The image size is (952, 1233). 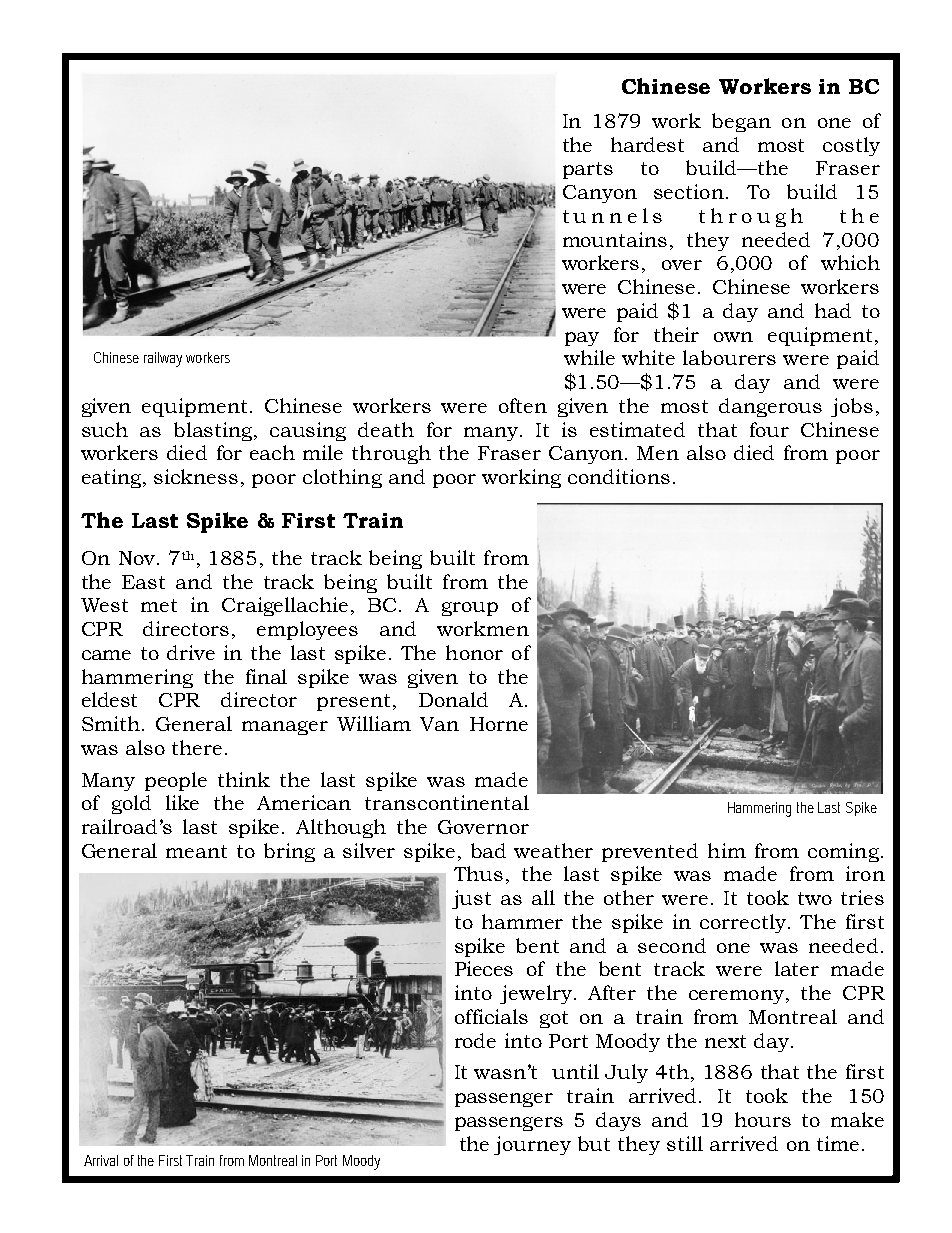 I want to click on Arrival, so click(x=101, y=1160).
